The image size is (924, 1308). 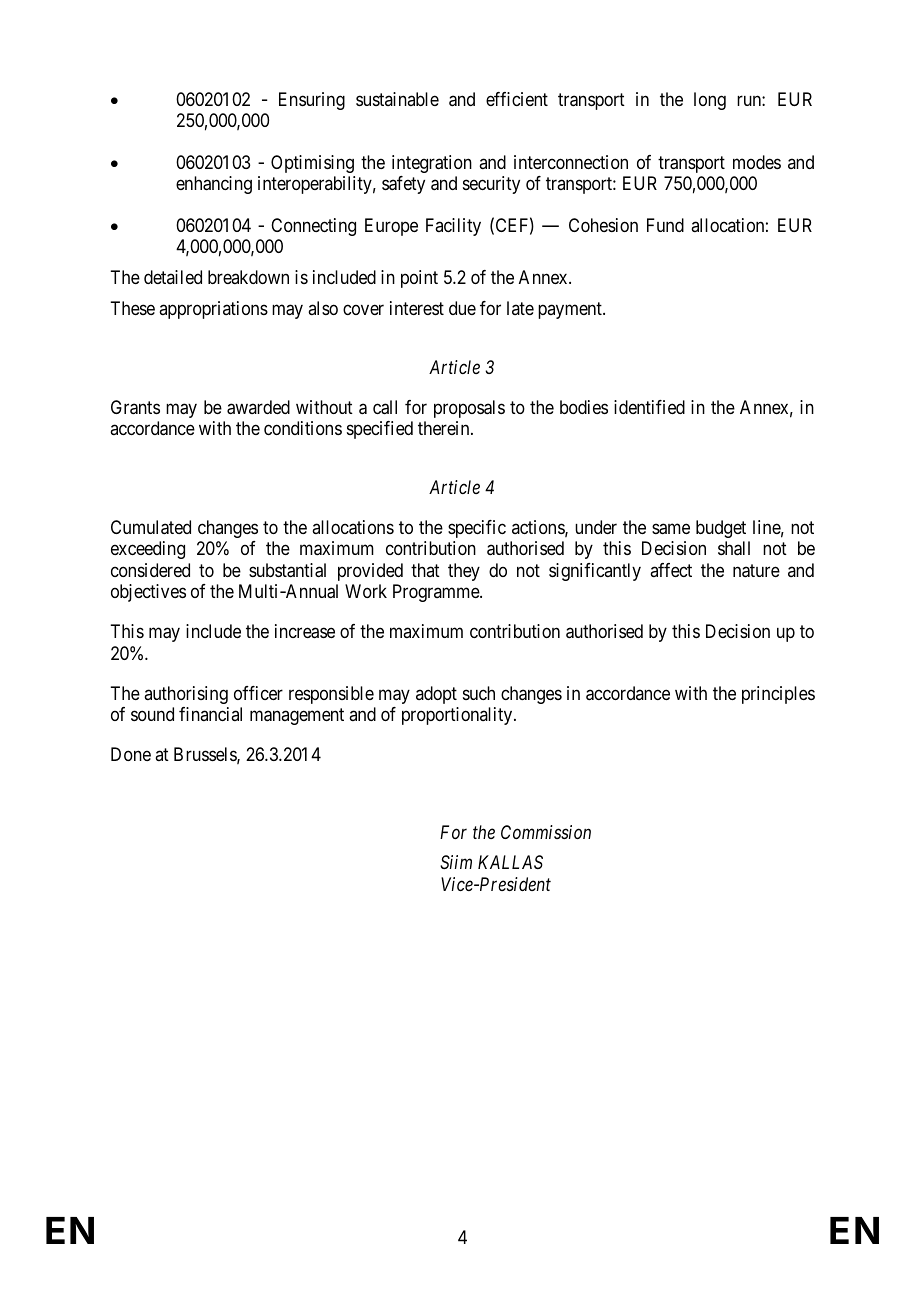 I want to click on Programme, so click(x=437, y=593).
